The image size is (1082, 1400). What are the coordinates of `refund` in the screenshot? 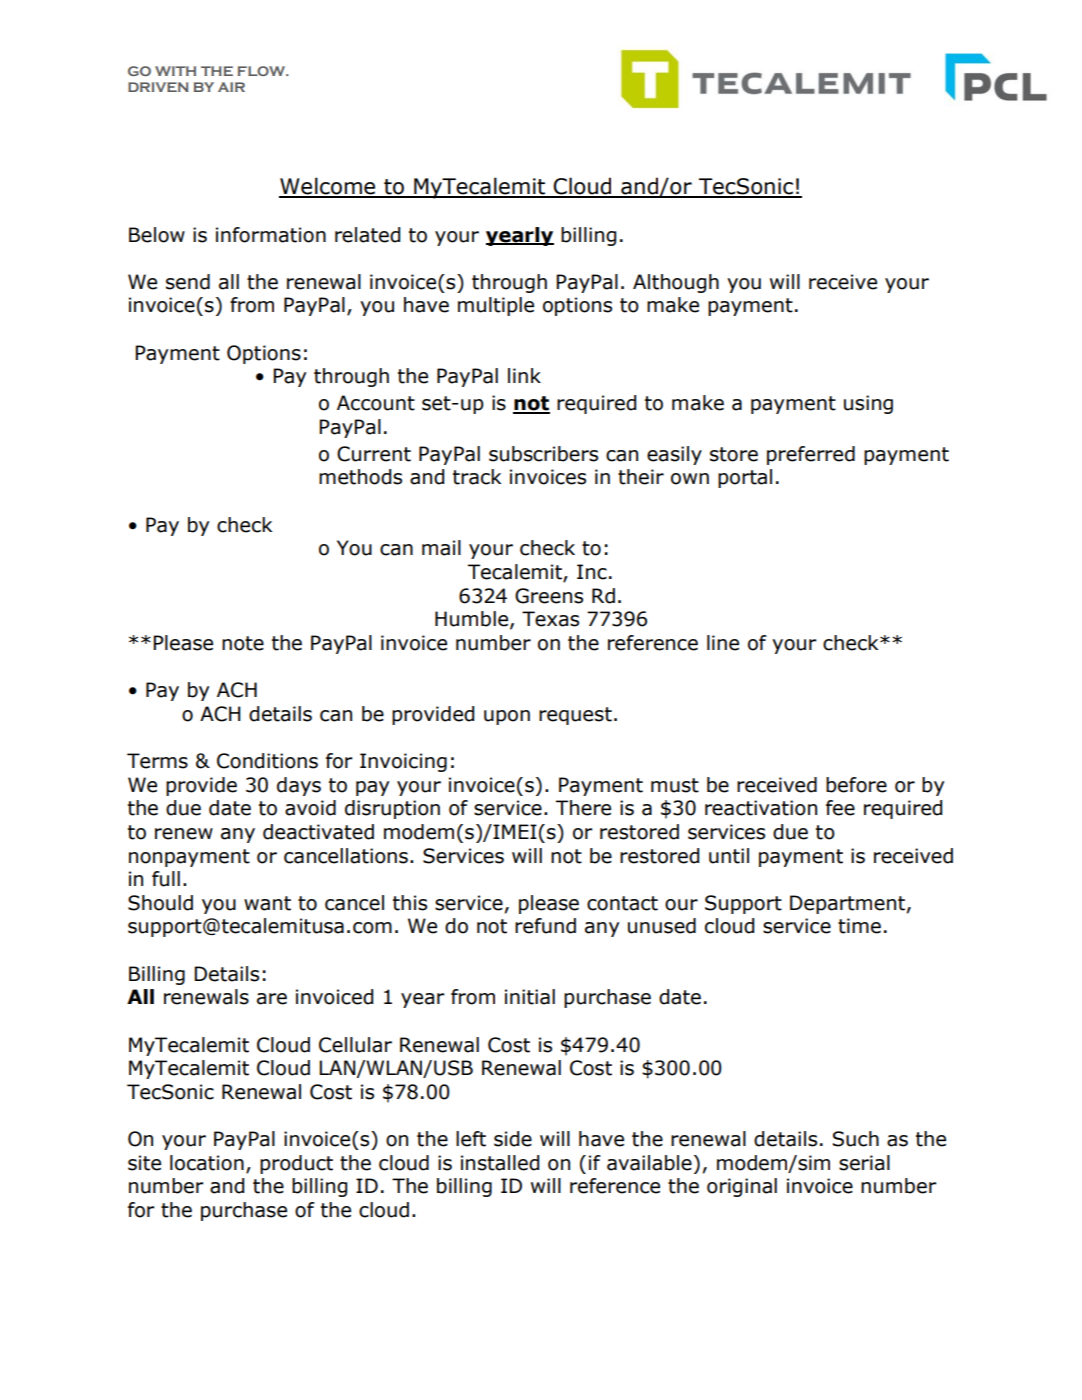 It's located at (545, 926).
